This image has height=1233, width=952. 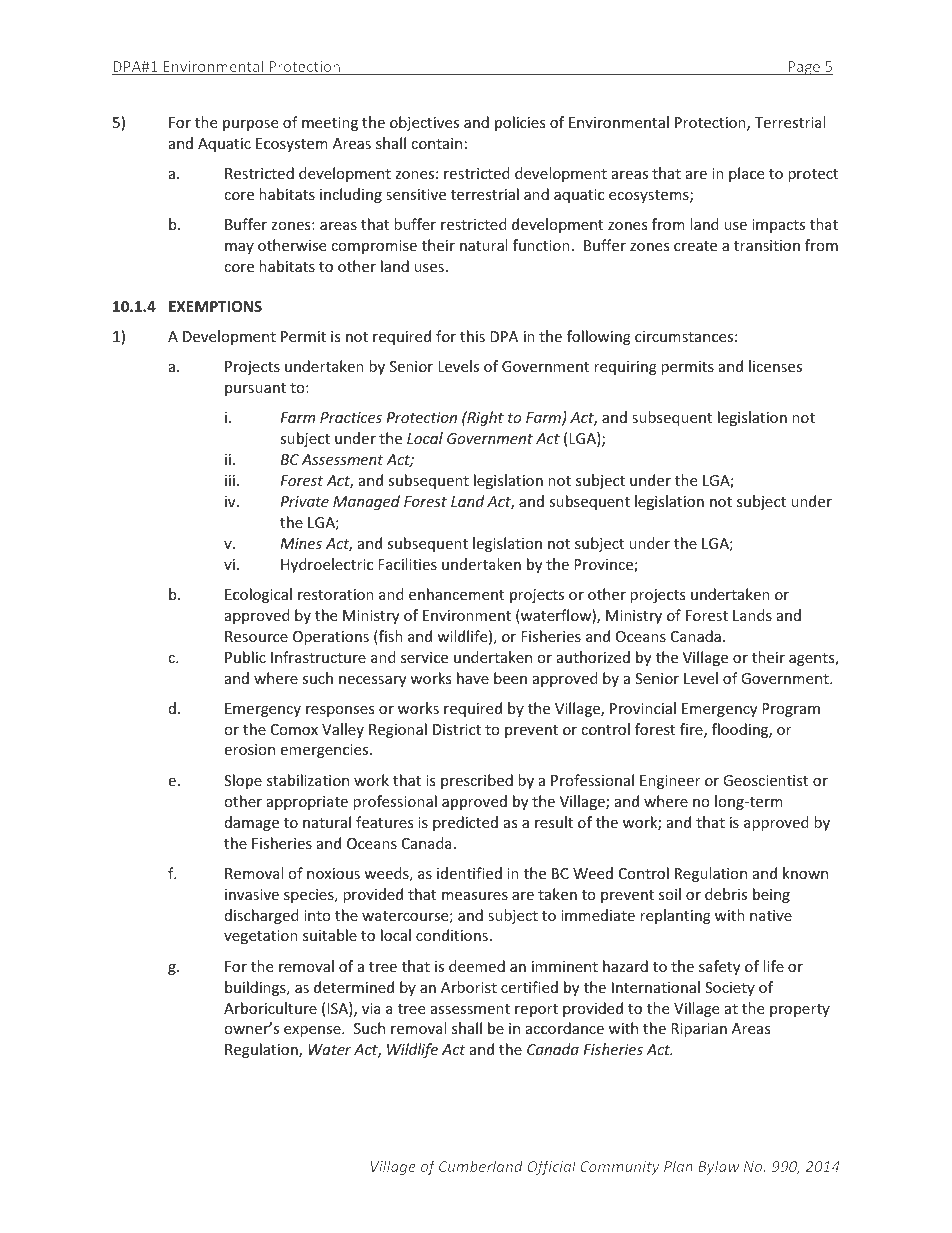 What do you see at coordinates (313, 1031) in the image?
I see `expense` at bounding box center [313, 1031].
